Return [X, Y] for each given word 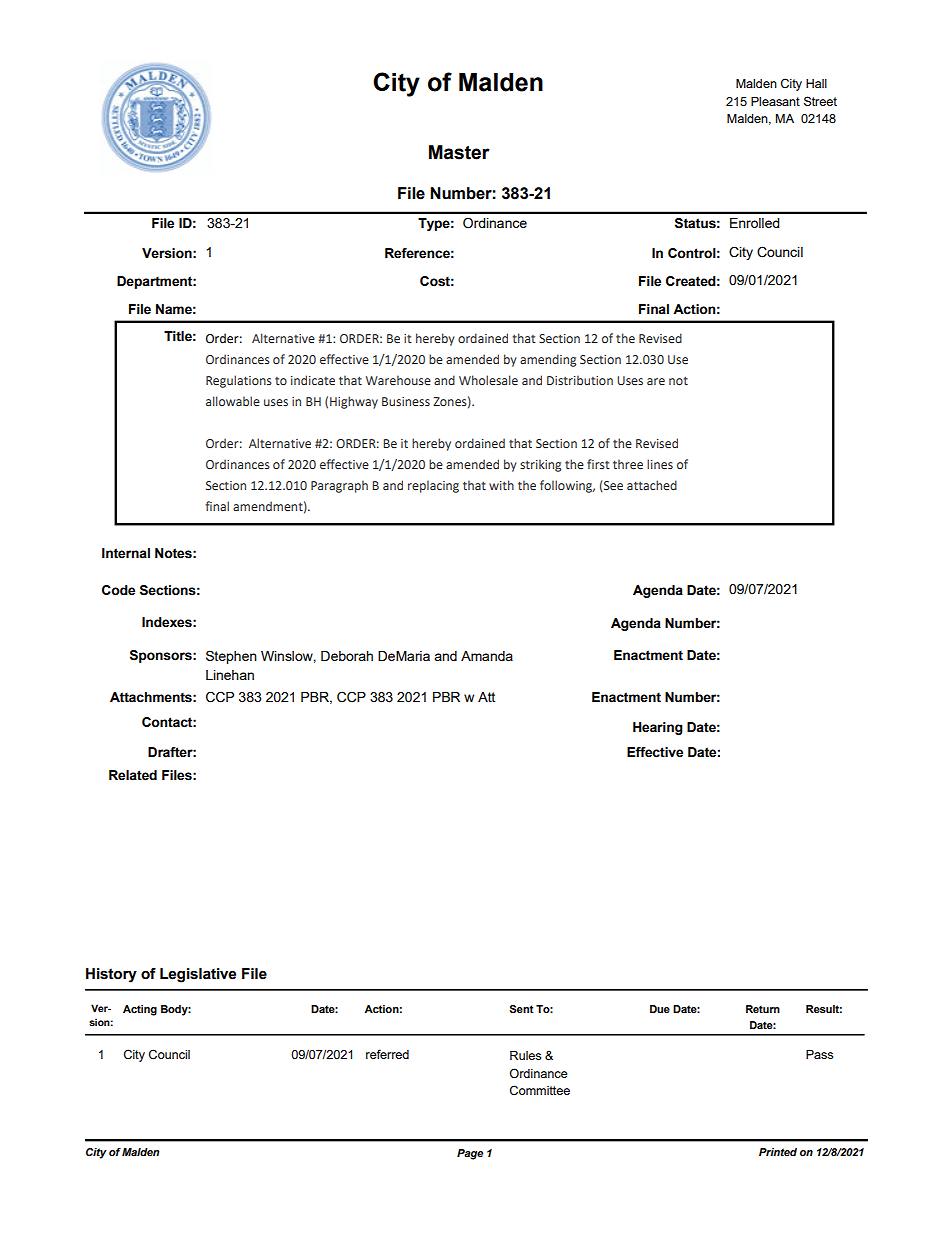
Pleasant [775, 101]
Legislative [198, 975]
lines [660, 464]
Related [133, 775]
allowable [233, 401]
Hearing [658, 728]
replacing [433, 486]
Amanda [487, 656]
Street [820, 101]
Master [459, 152]
